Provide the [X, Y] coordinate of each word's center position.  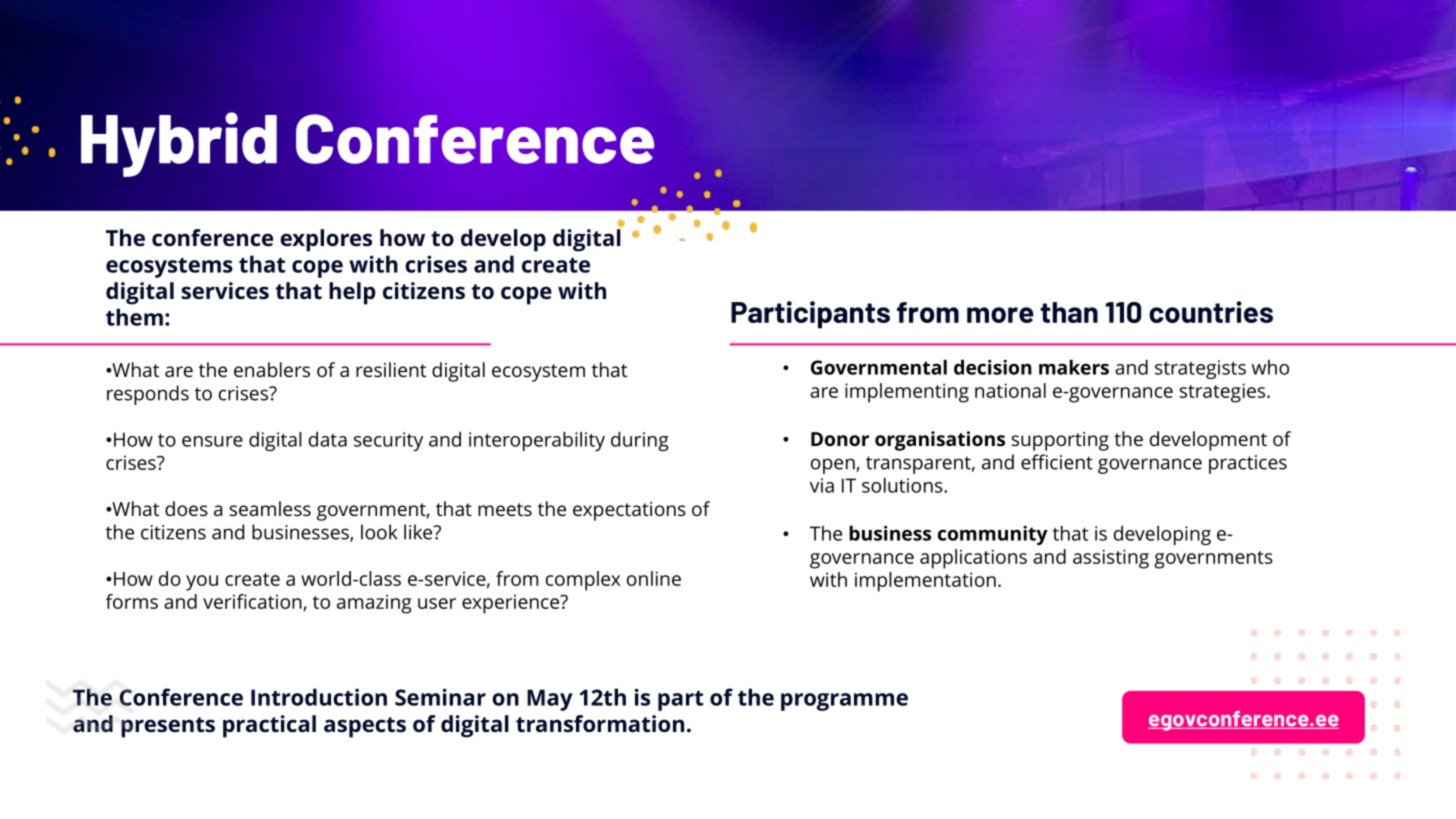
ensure [212, 441]
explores [326, 240]
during [640, 441]
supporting [1060, 441]
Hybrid [179, 144]
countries [1211, 312]
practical [269, 726]
